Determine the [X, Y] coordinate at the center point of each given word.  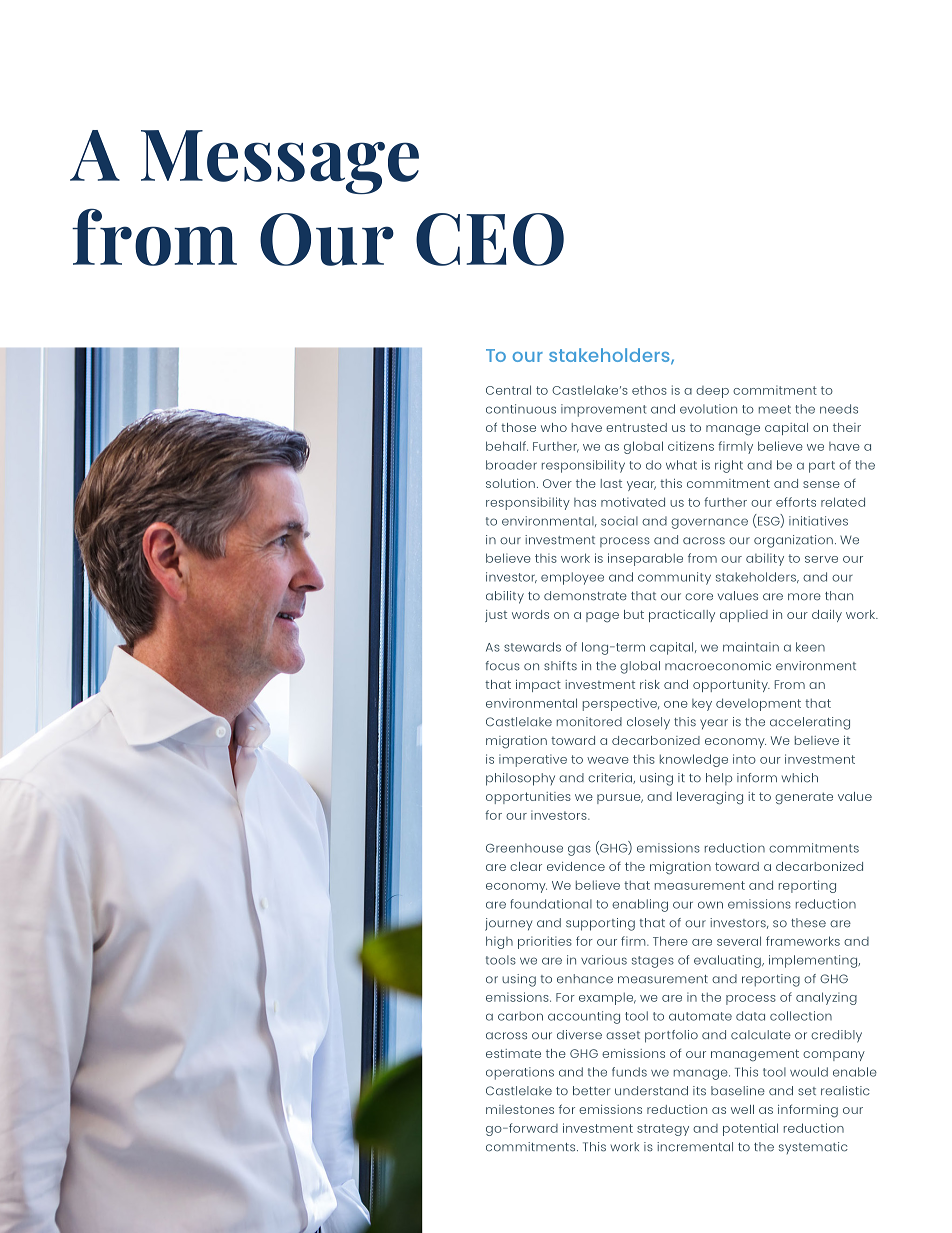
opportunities [528, 798]
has [585, 502]
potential [750, 1129]
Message [280, 162]
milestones [520, 1109]
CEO [490, 239]
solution [510, 483]
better [592, 1091]
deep [712, 392]
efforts [796, 502]
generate [804, 798]
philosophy [520, 779]
